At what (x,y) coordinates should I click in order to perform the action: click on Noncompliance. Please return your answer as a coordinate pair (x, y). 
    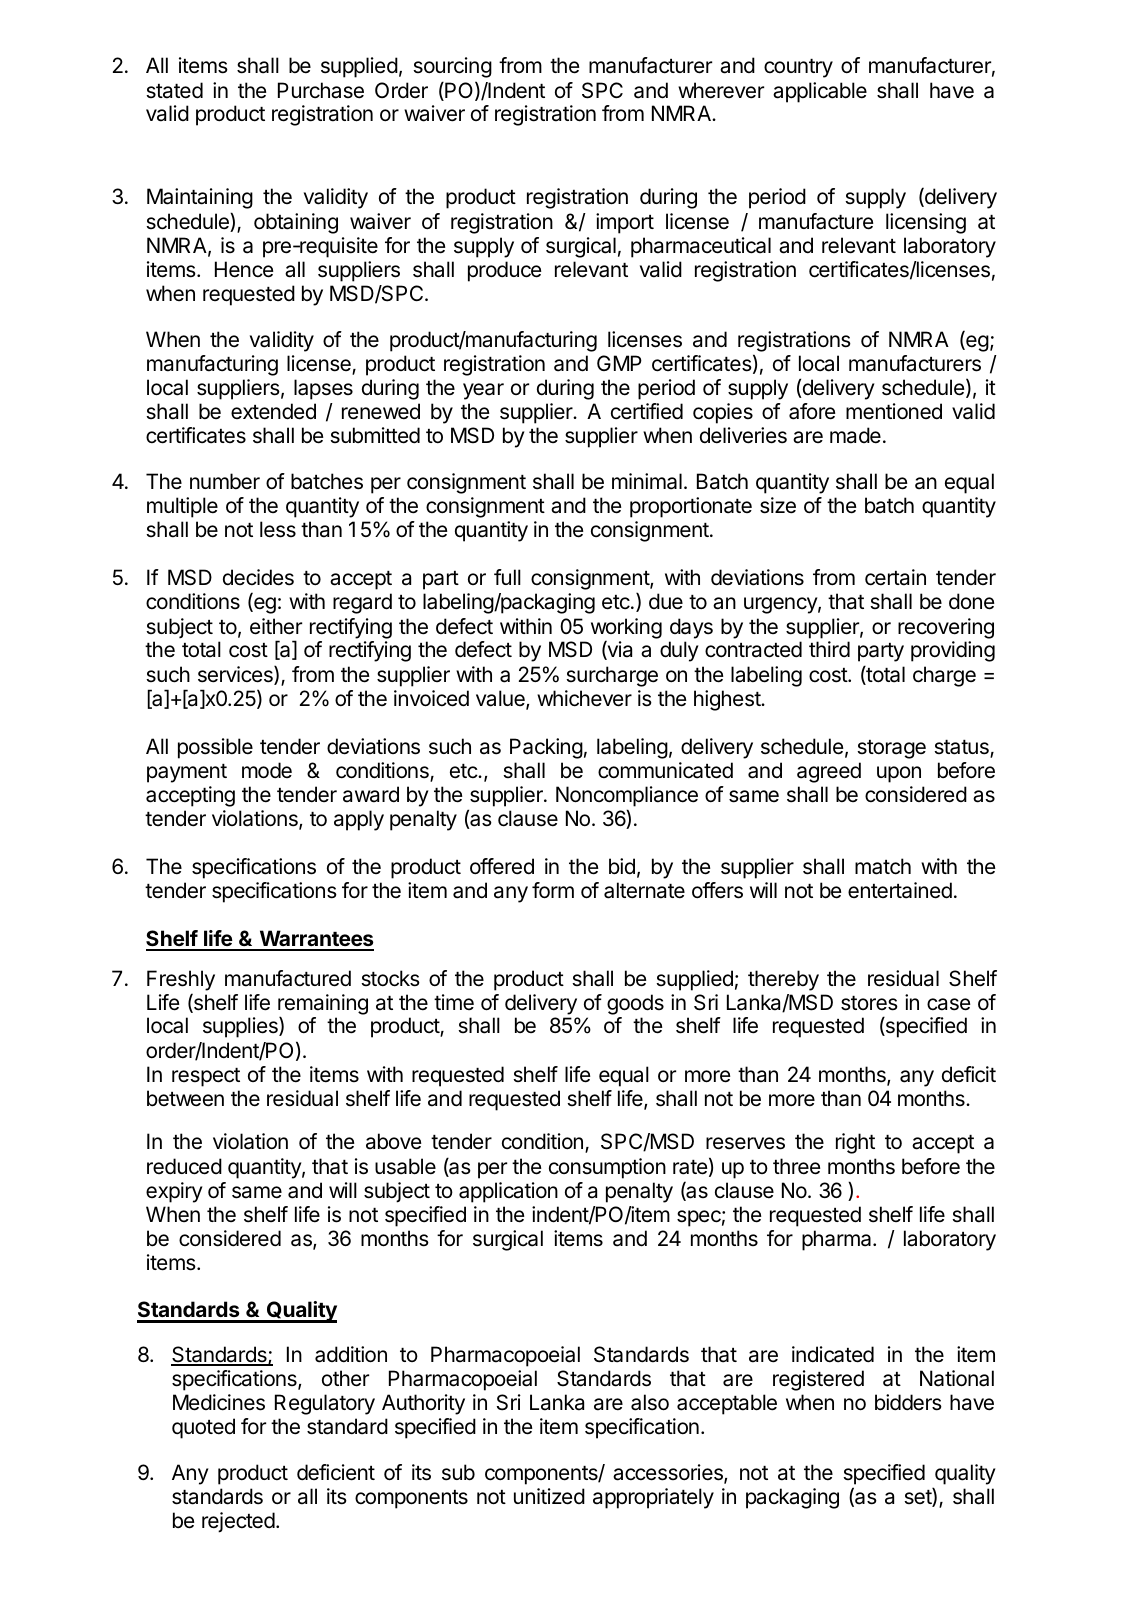
    Looking at the image, I should click on (627, 796).
